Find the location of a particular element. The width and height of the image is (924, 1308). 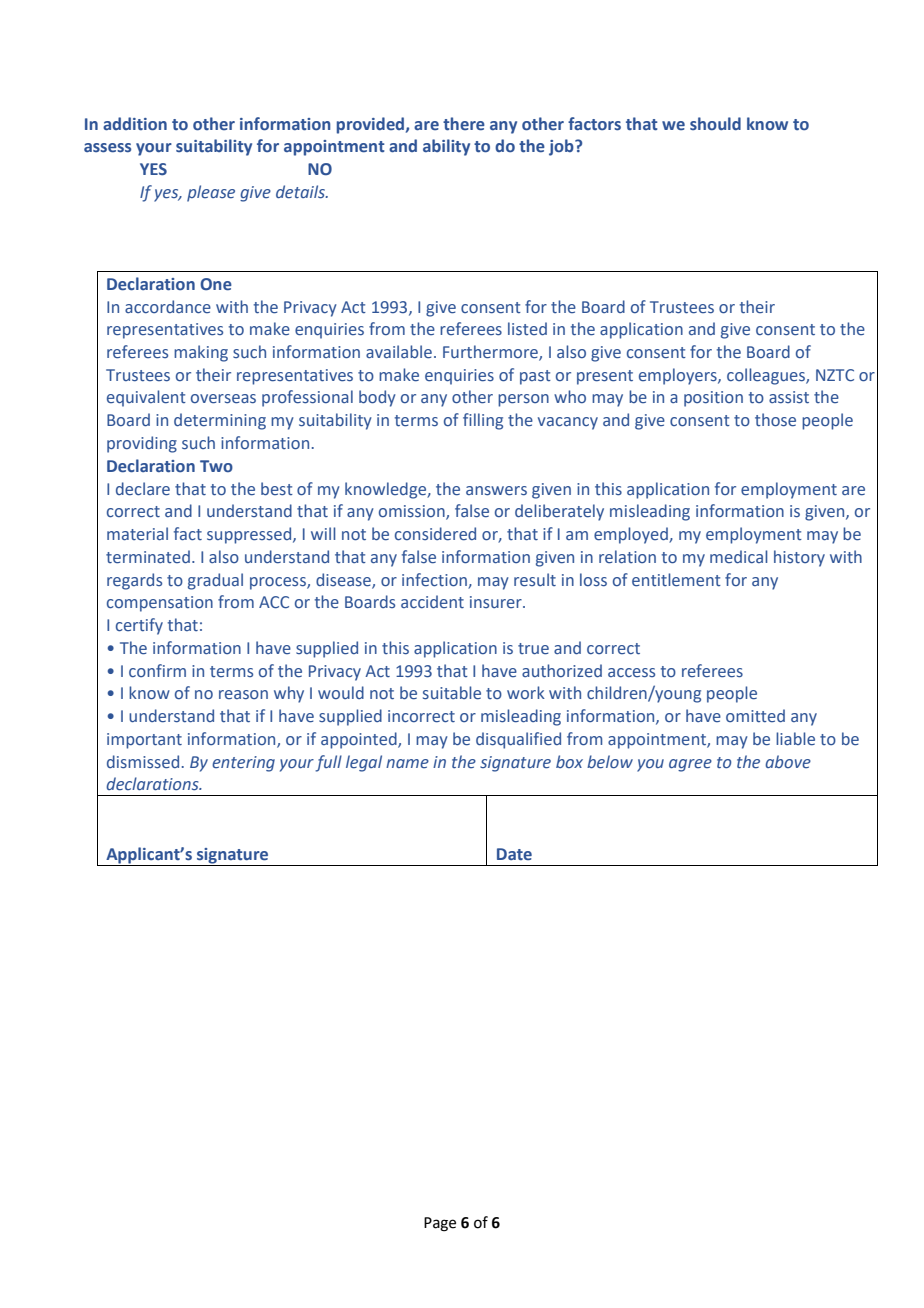

omission is located at coordinates (413, 512).
